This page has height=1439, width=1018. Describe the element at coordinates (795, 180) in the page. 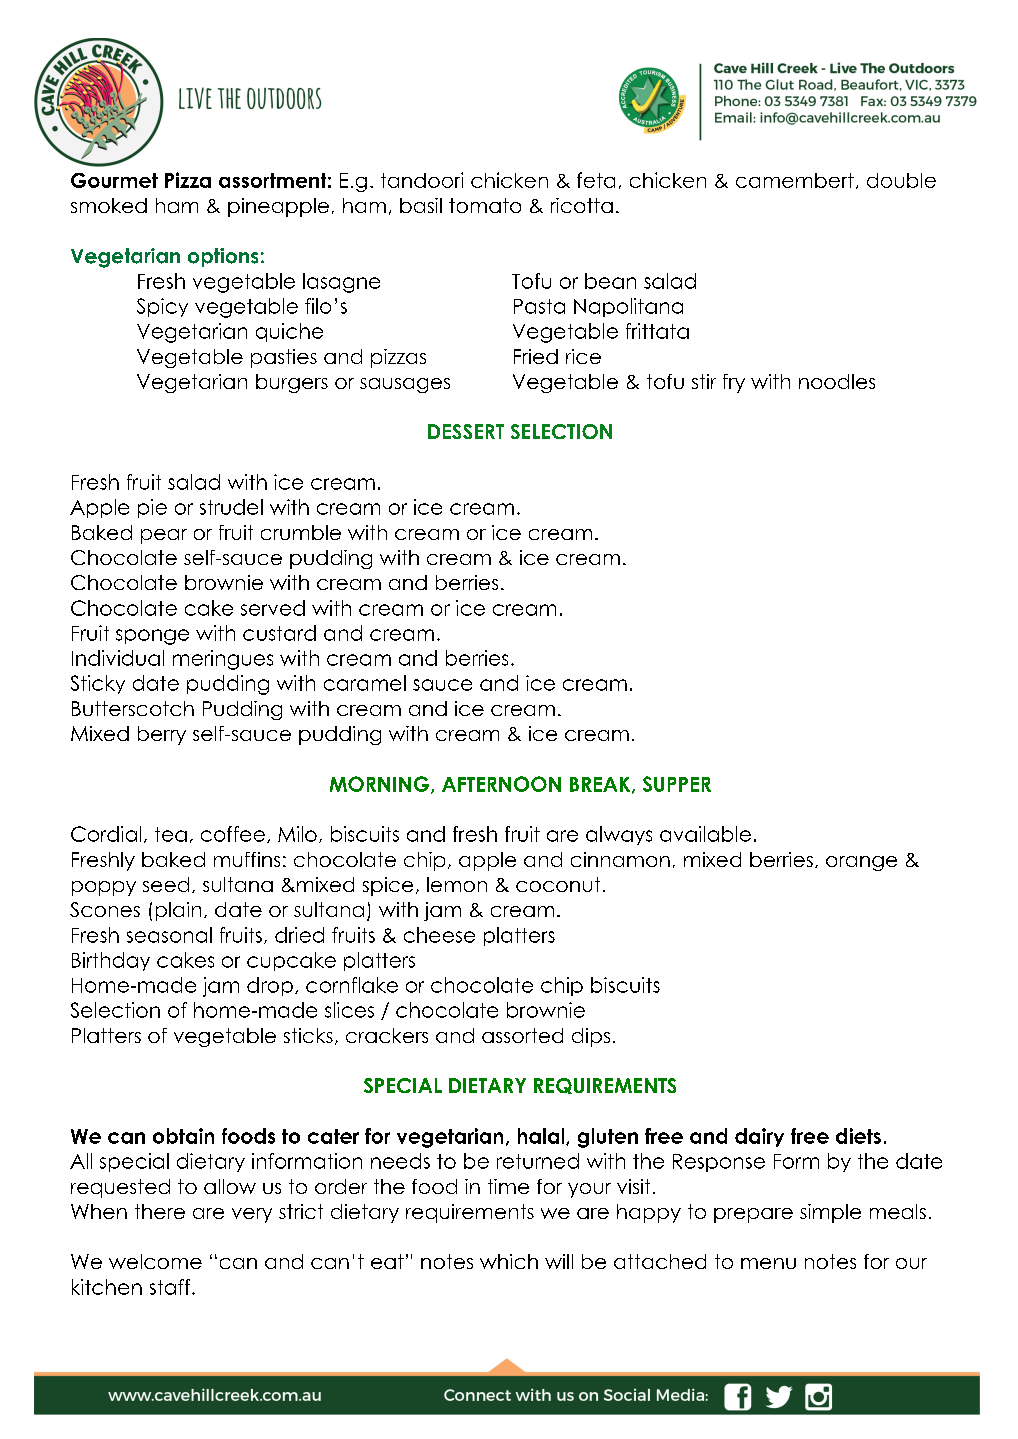

I see `camembert` at that location.
